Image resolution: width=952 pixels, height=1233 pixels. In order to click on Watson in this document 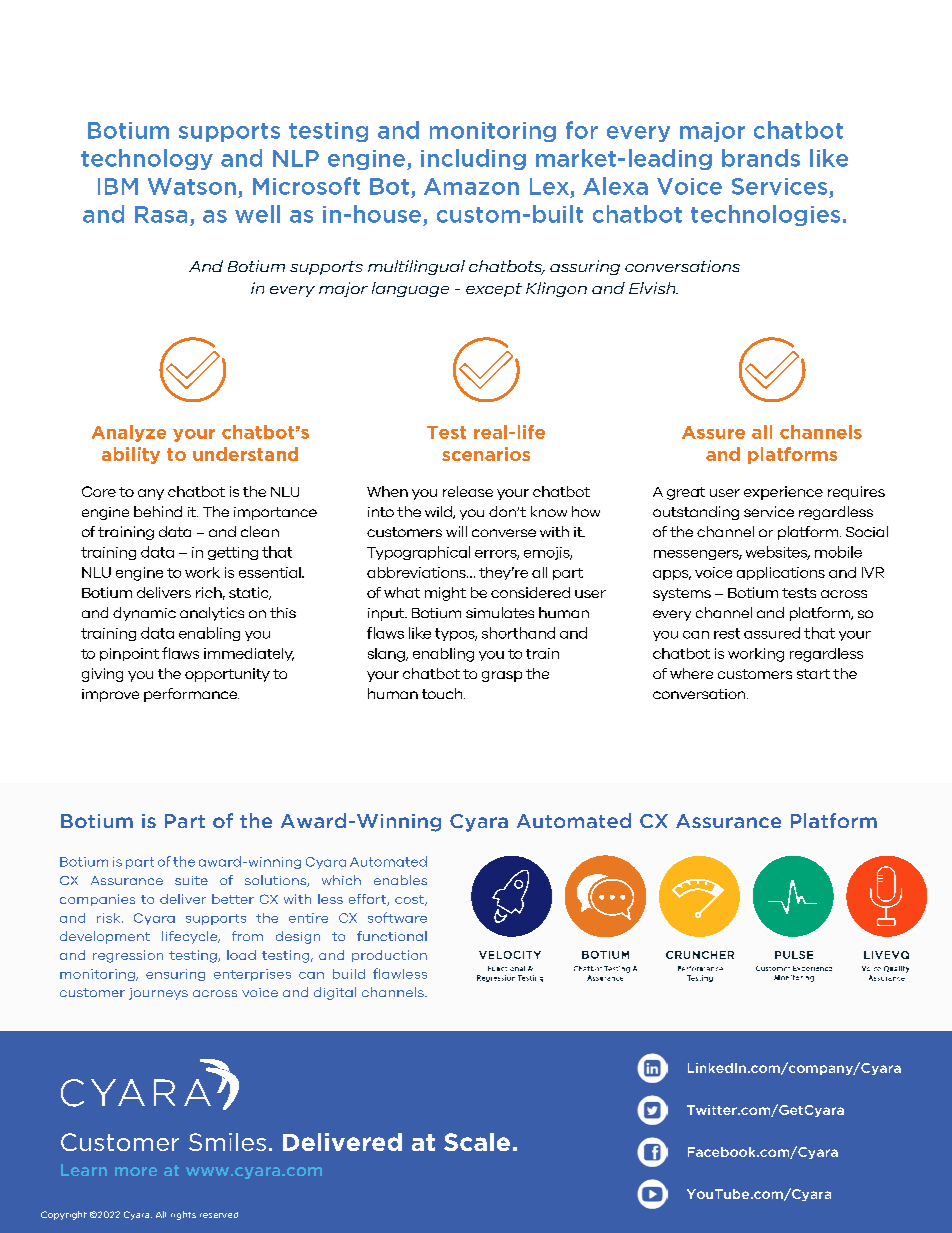, I will do `click(192, 186)`.
